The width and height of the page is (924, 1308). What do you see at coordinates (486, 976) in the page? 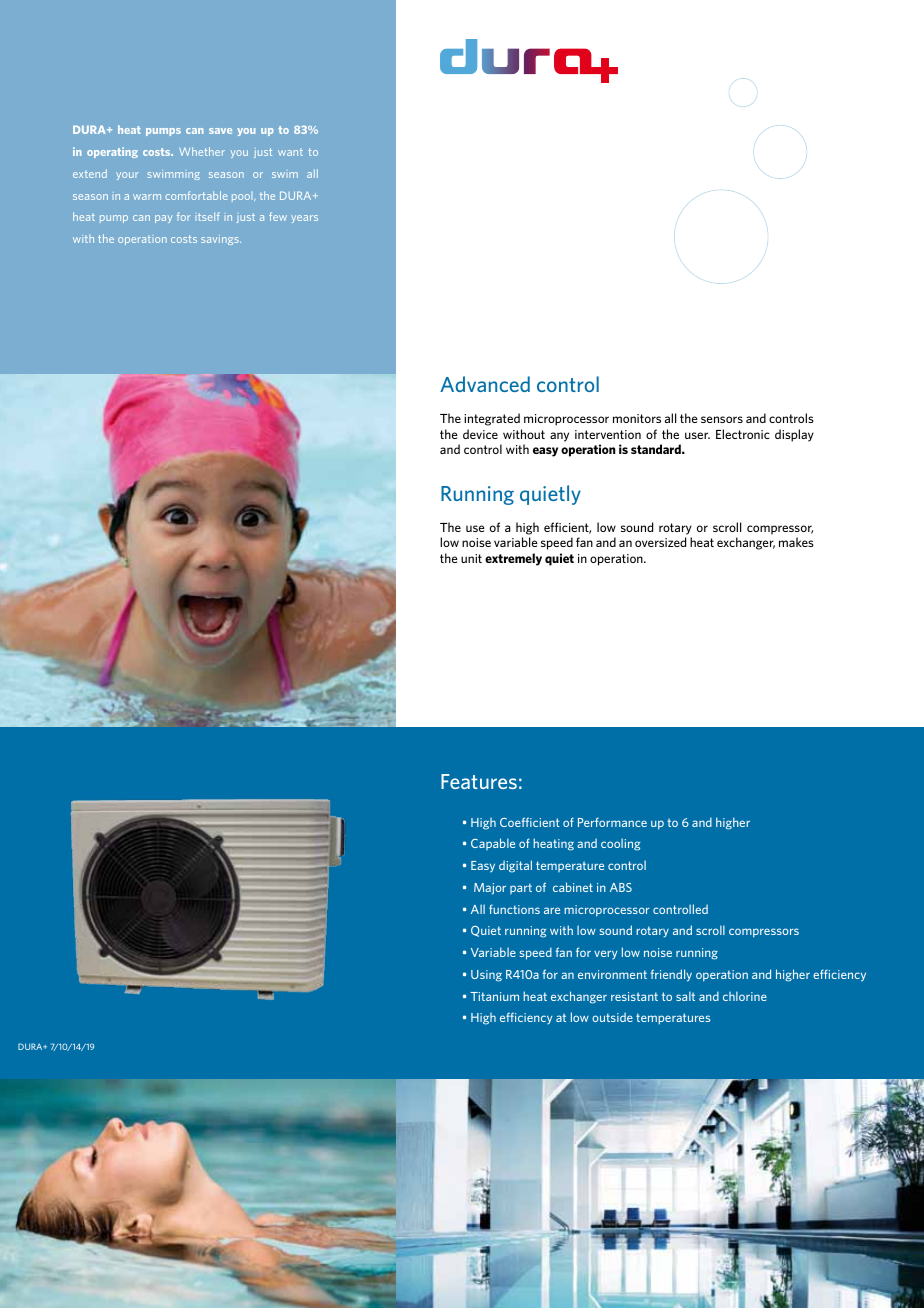
I see `Using` at bounding box center [486, 976].
